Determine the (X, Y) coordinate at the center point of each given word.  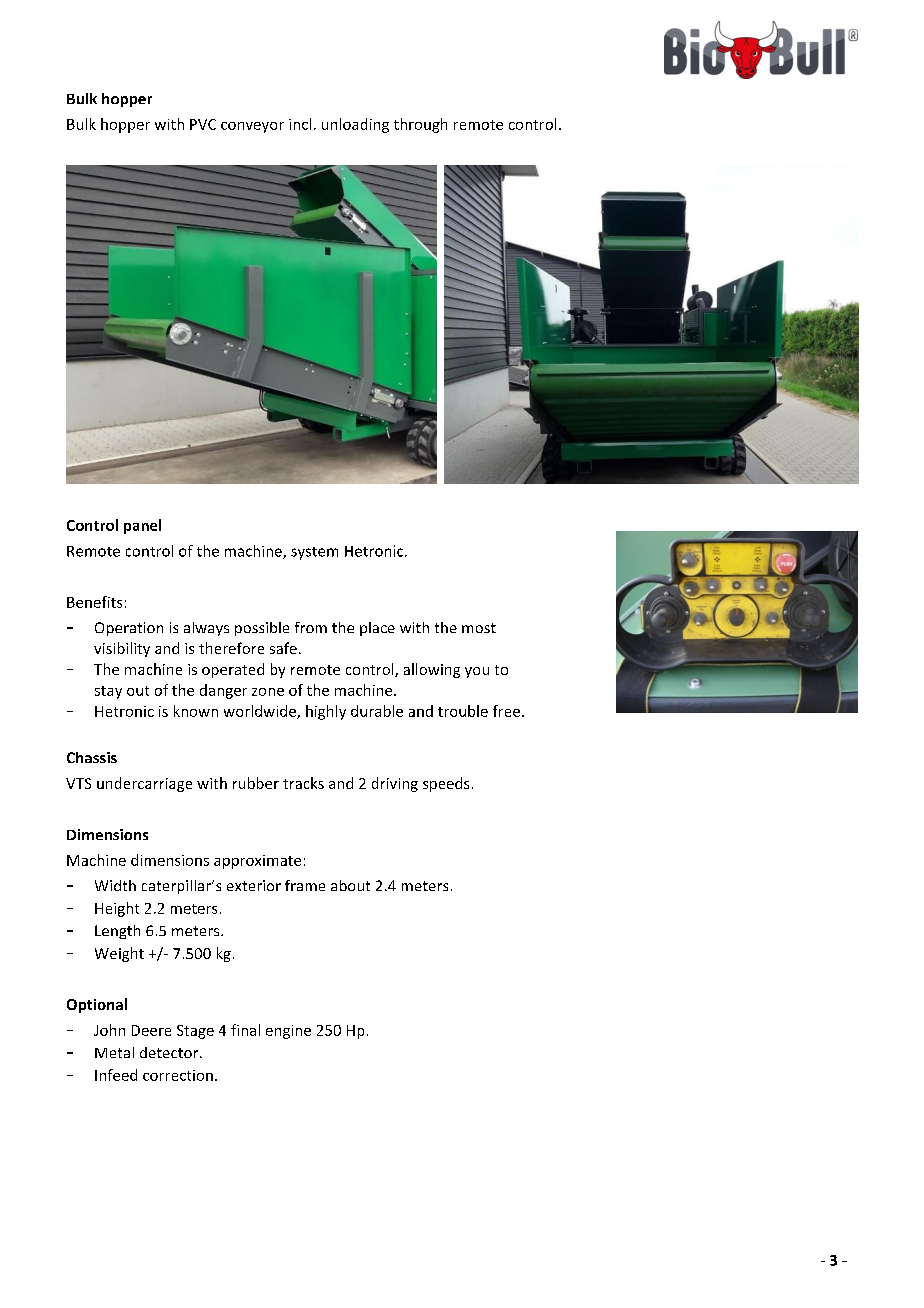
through (420, 125)
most (479, 628)
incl (300, 124)
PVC (203, 124)
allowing (432, 670)
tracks (303, 783)
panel (142, 526)
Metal (114, 1052)
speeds (446, 784)
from (311, 627)
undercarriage (144, 784)
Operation (129, 629)
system (314, 553)
